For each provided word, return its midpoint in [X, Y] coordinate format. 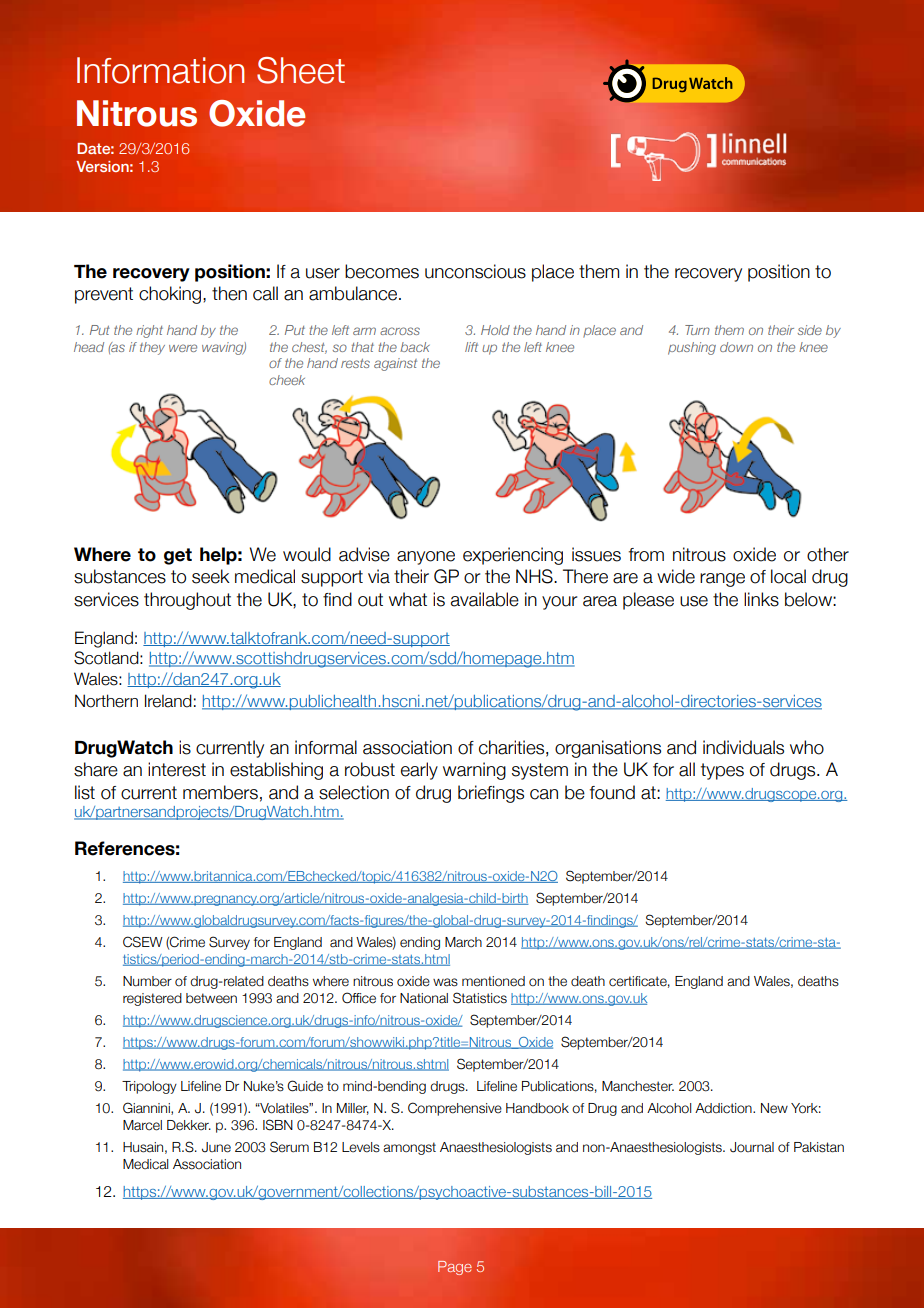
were [183, 348]
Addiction [724, 1108]
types [722, 771]
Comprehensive [455, 1109]
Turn [697, 330]
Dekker [189, 1125]
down [736, 347]
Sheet [301, 70]
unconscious [475, 271]
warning [474, 771]
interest [177, 769]
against [395, 364]
